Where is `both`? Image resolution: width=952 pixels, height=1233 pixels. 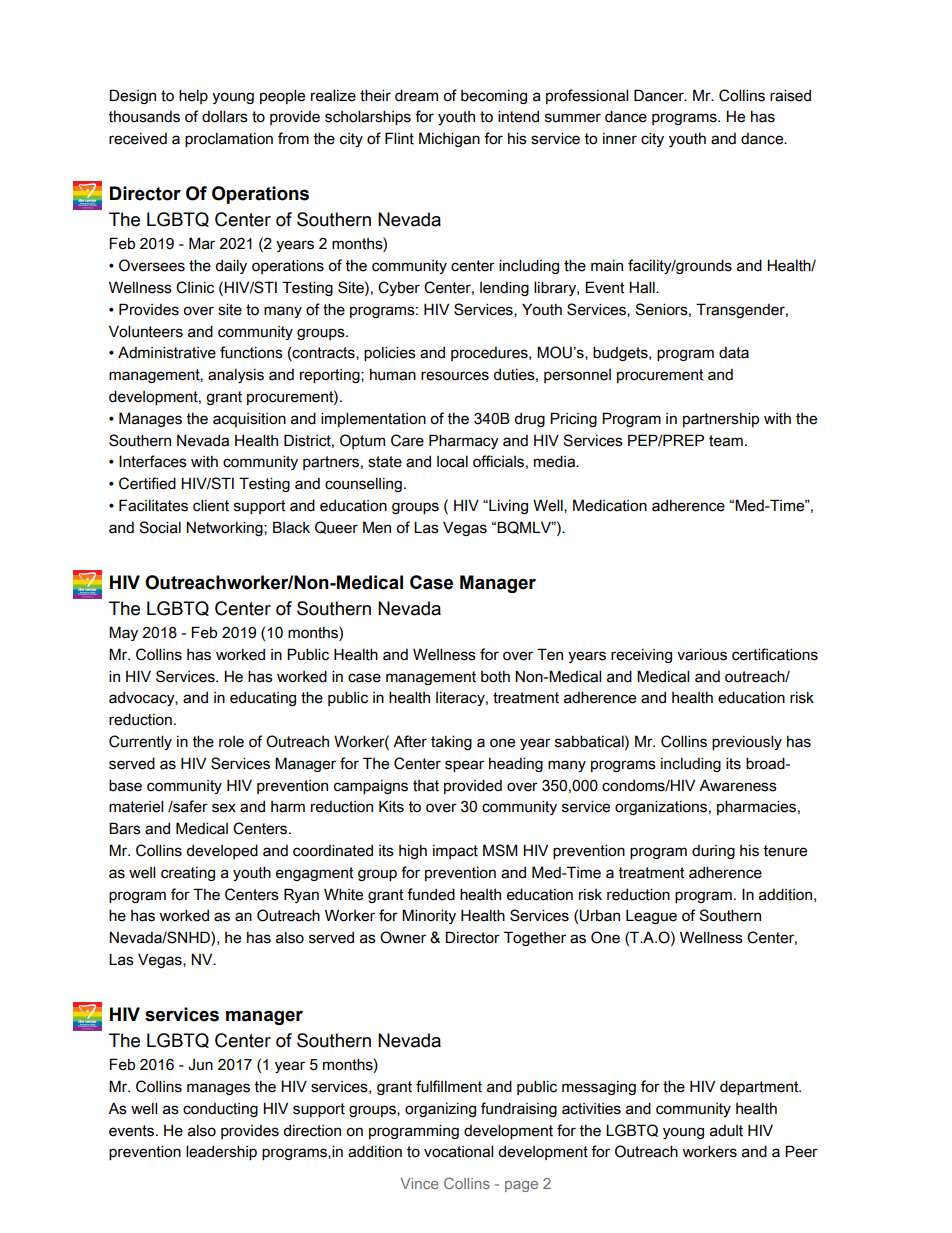 both is located at coordinates (495, 677).
